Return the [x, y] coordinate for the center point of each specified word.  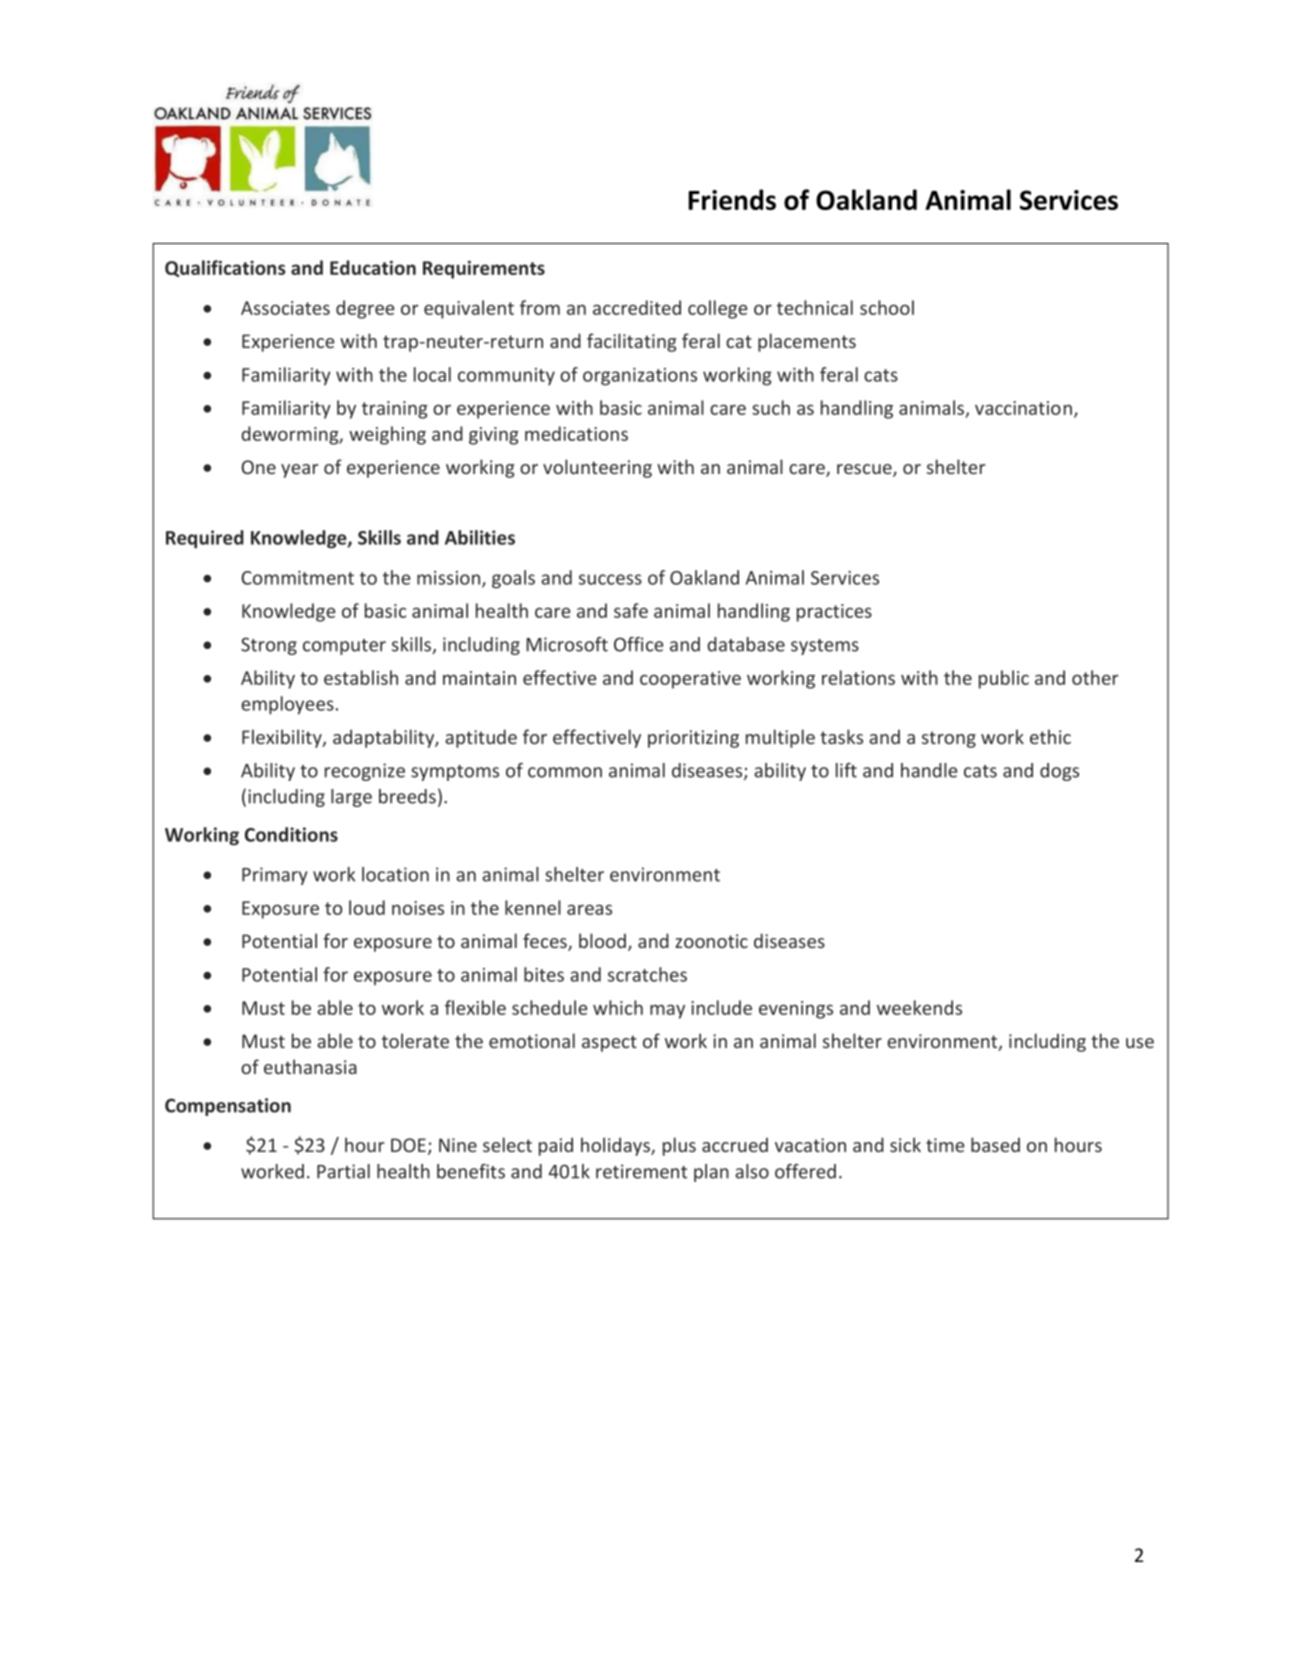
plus [679, 1146]
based [995, 1144]
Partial [343, 1171]
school [887, 307]
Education [373, 267]
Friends [732, 199]
